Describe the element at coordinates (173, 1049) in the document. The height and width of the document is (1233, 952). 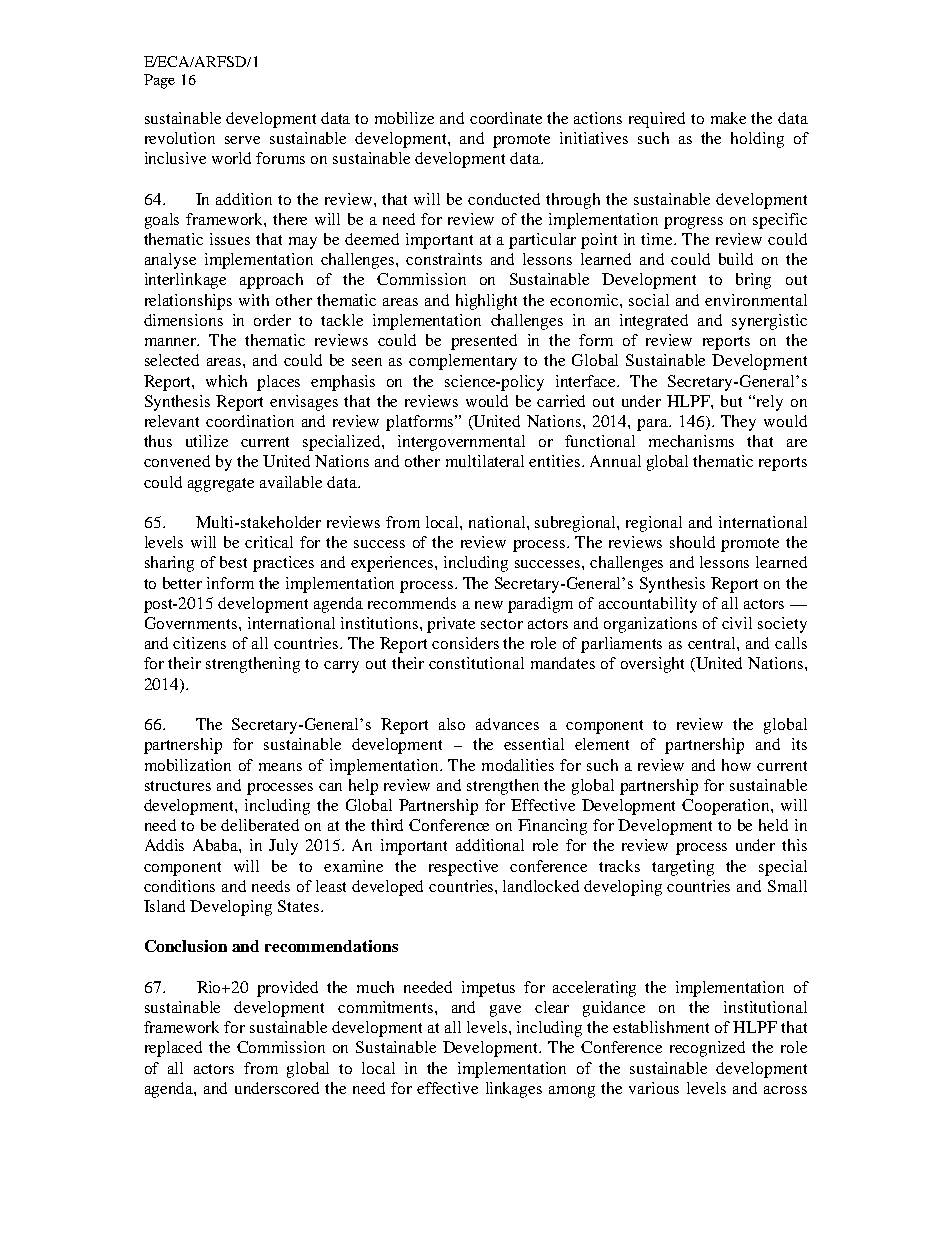
I see `replaced` at that location.
